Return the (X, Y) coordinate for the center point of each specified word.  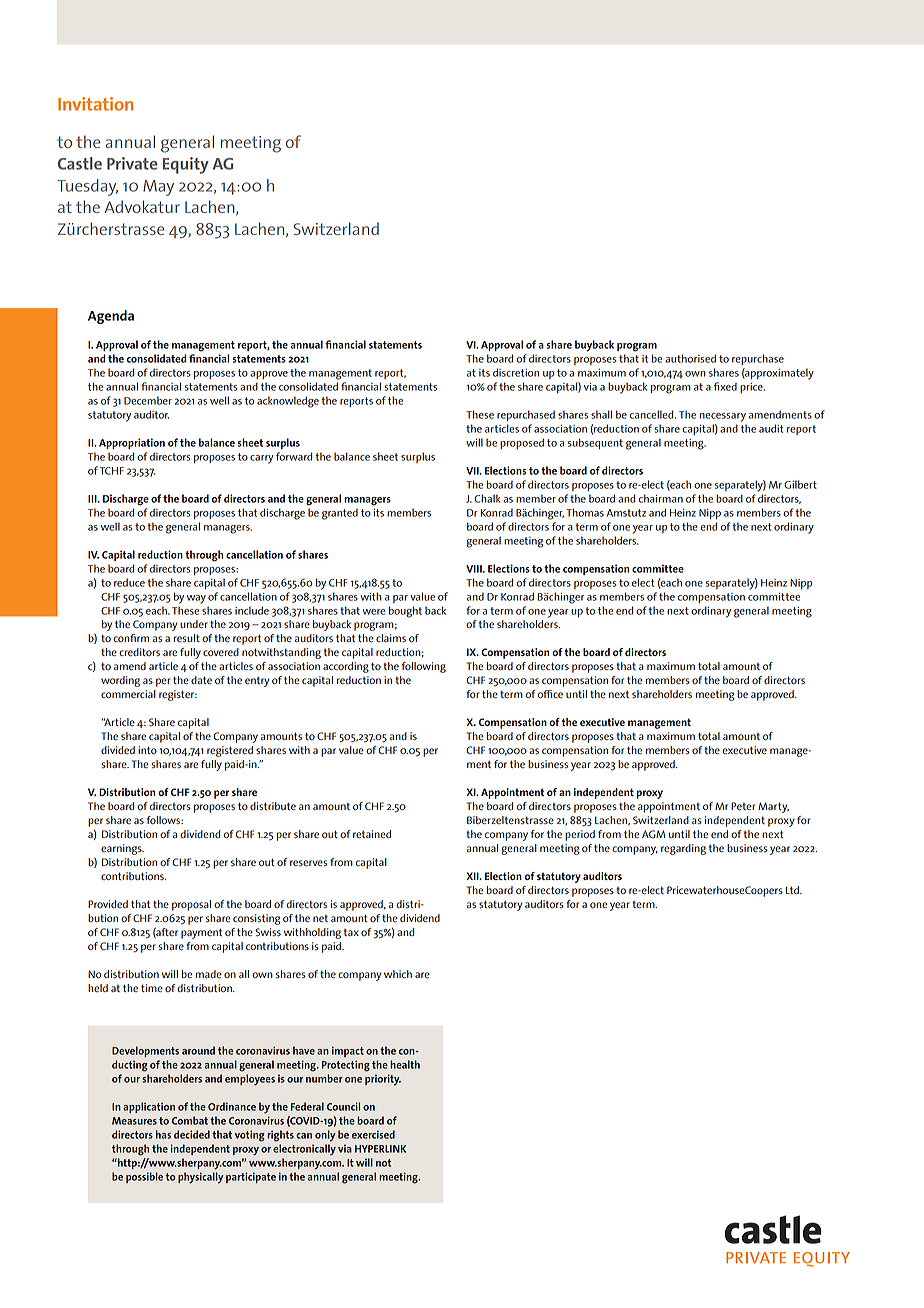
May (158, 188)
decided (192, 1134)
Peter (743, 806)
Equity (186, 165)
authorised (690, 358)
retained (372, 834)
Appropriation (132, 443)
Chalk (487, 498)
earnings (122, 849)
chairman (661, 498)
